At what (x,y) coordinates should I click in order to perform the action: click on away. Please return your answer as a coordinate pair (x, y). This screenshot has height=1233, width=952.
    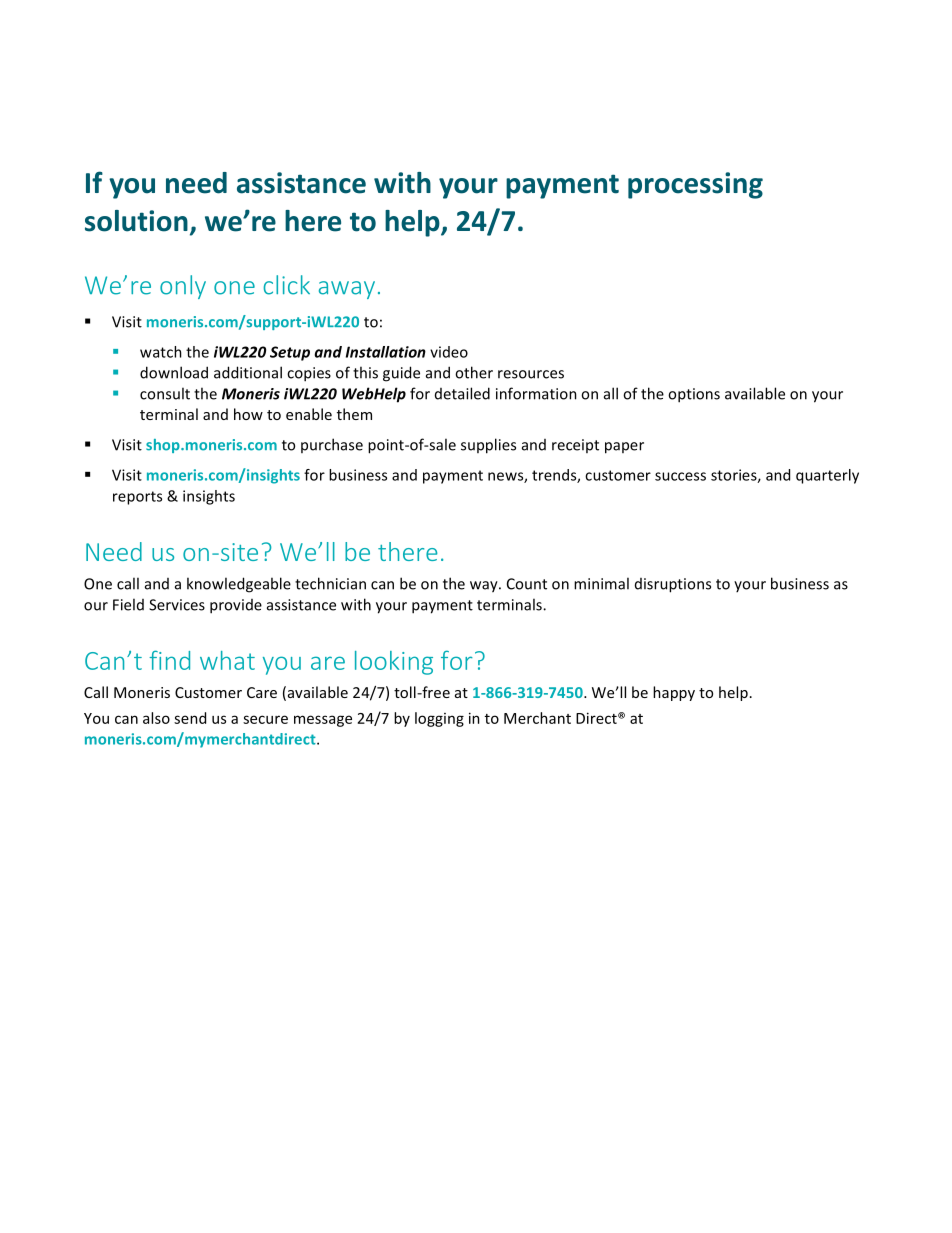
    Looking at the image, I should click on (347, 290).
